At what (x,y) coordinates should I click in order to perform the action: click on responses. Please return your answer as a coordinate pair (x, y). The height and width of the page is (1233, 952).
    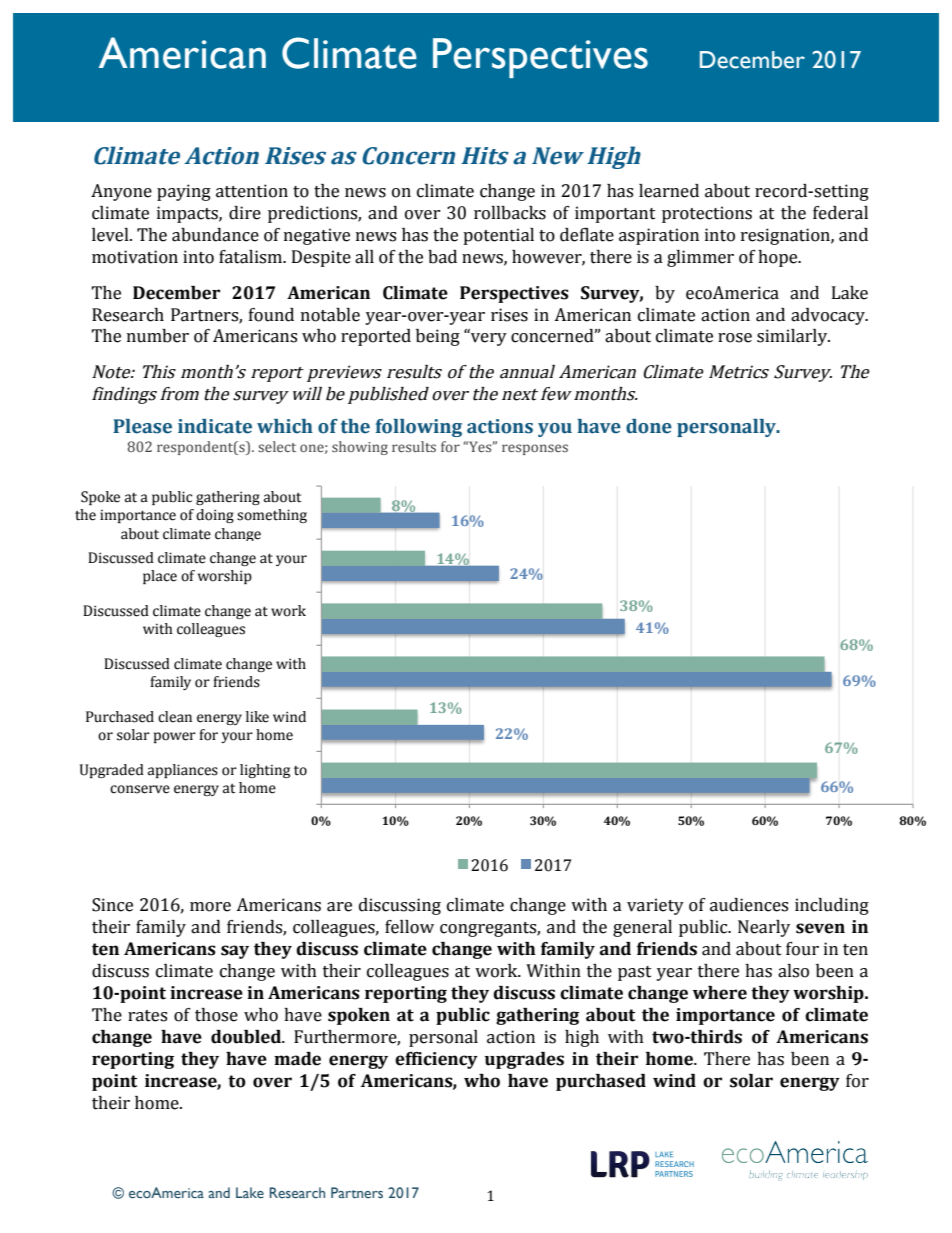
    Looking at the image, I should click on (535, 449).
